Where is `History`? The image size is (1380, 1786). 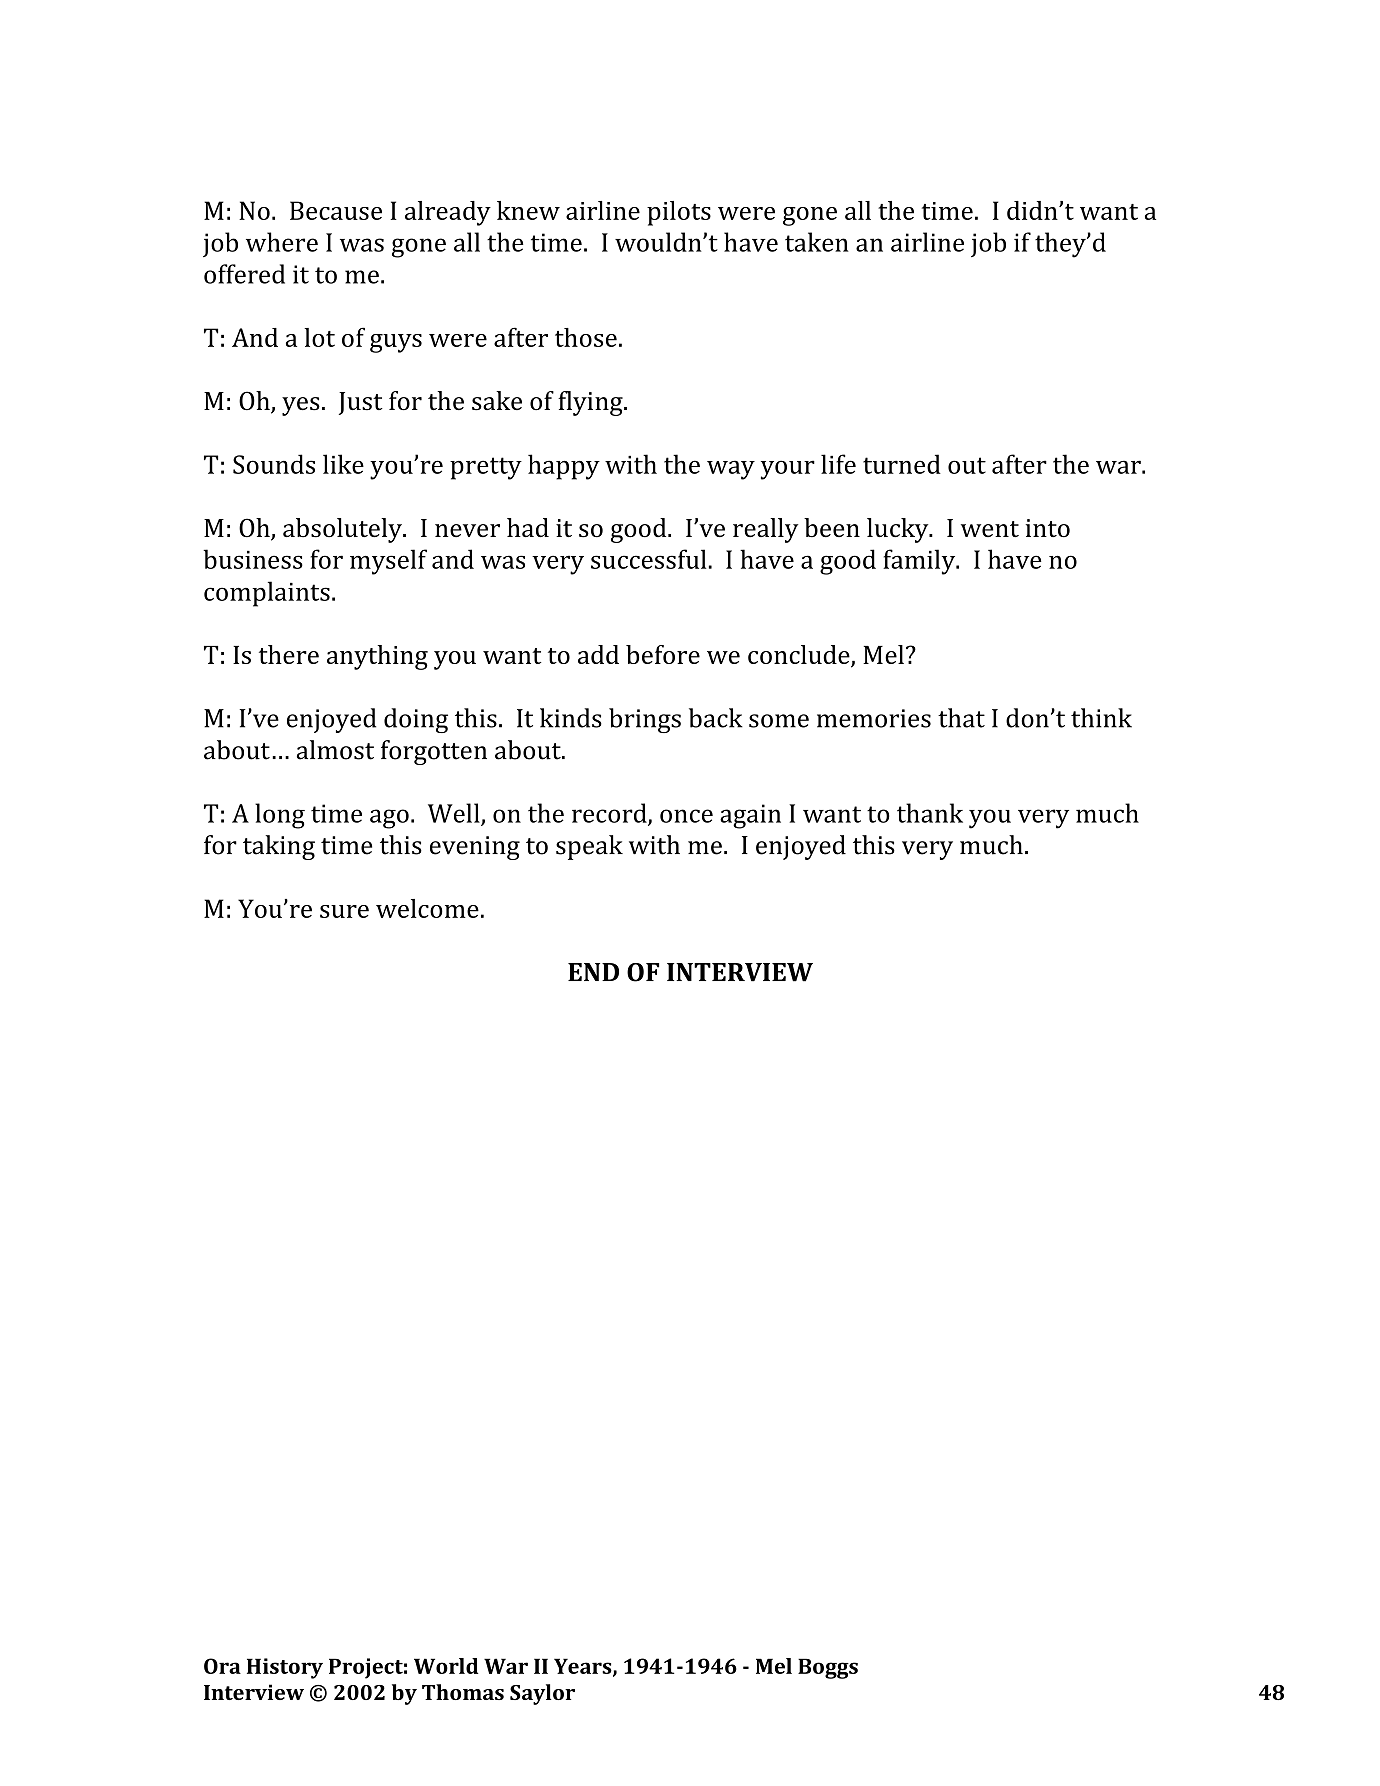 History is located at coordinates (285, 1668).
